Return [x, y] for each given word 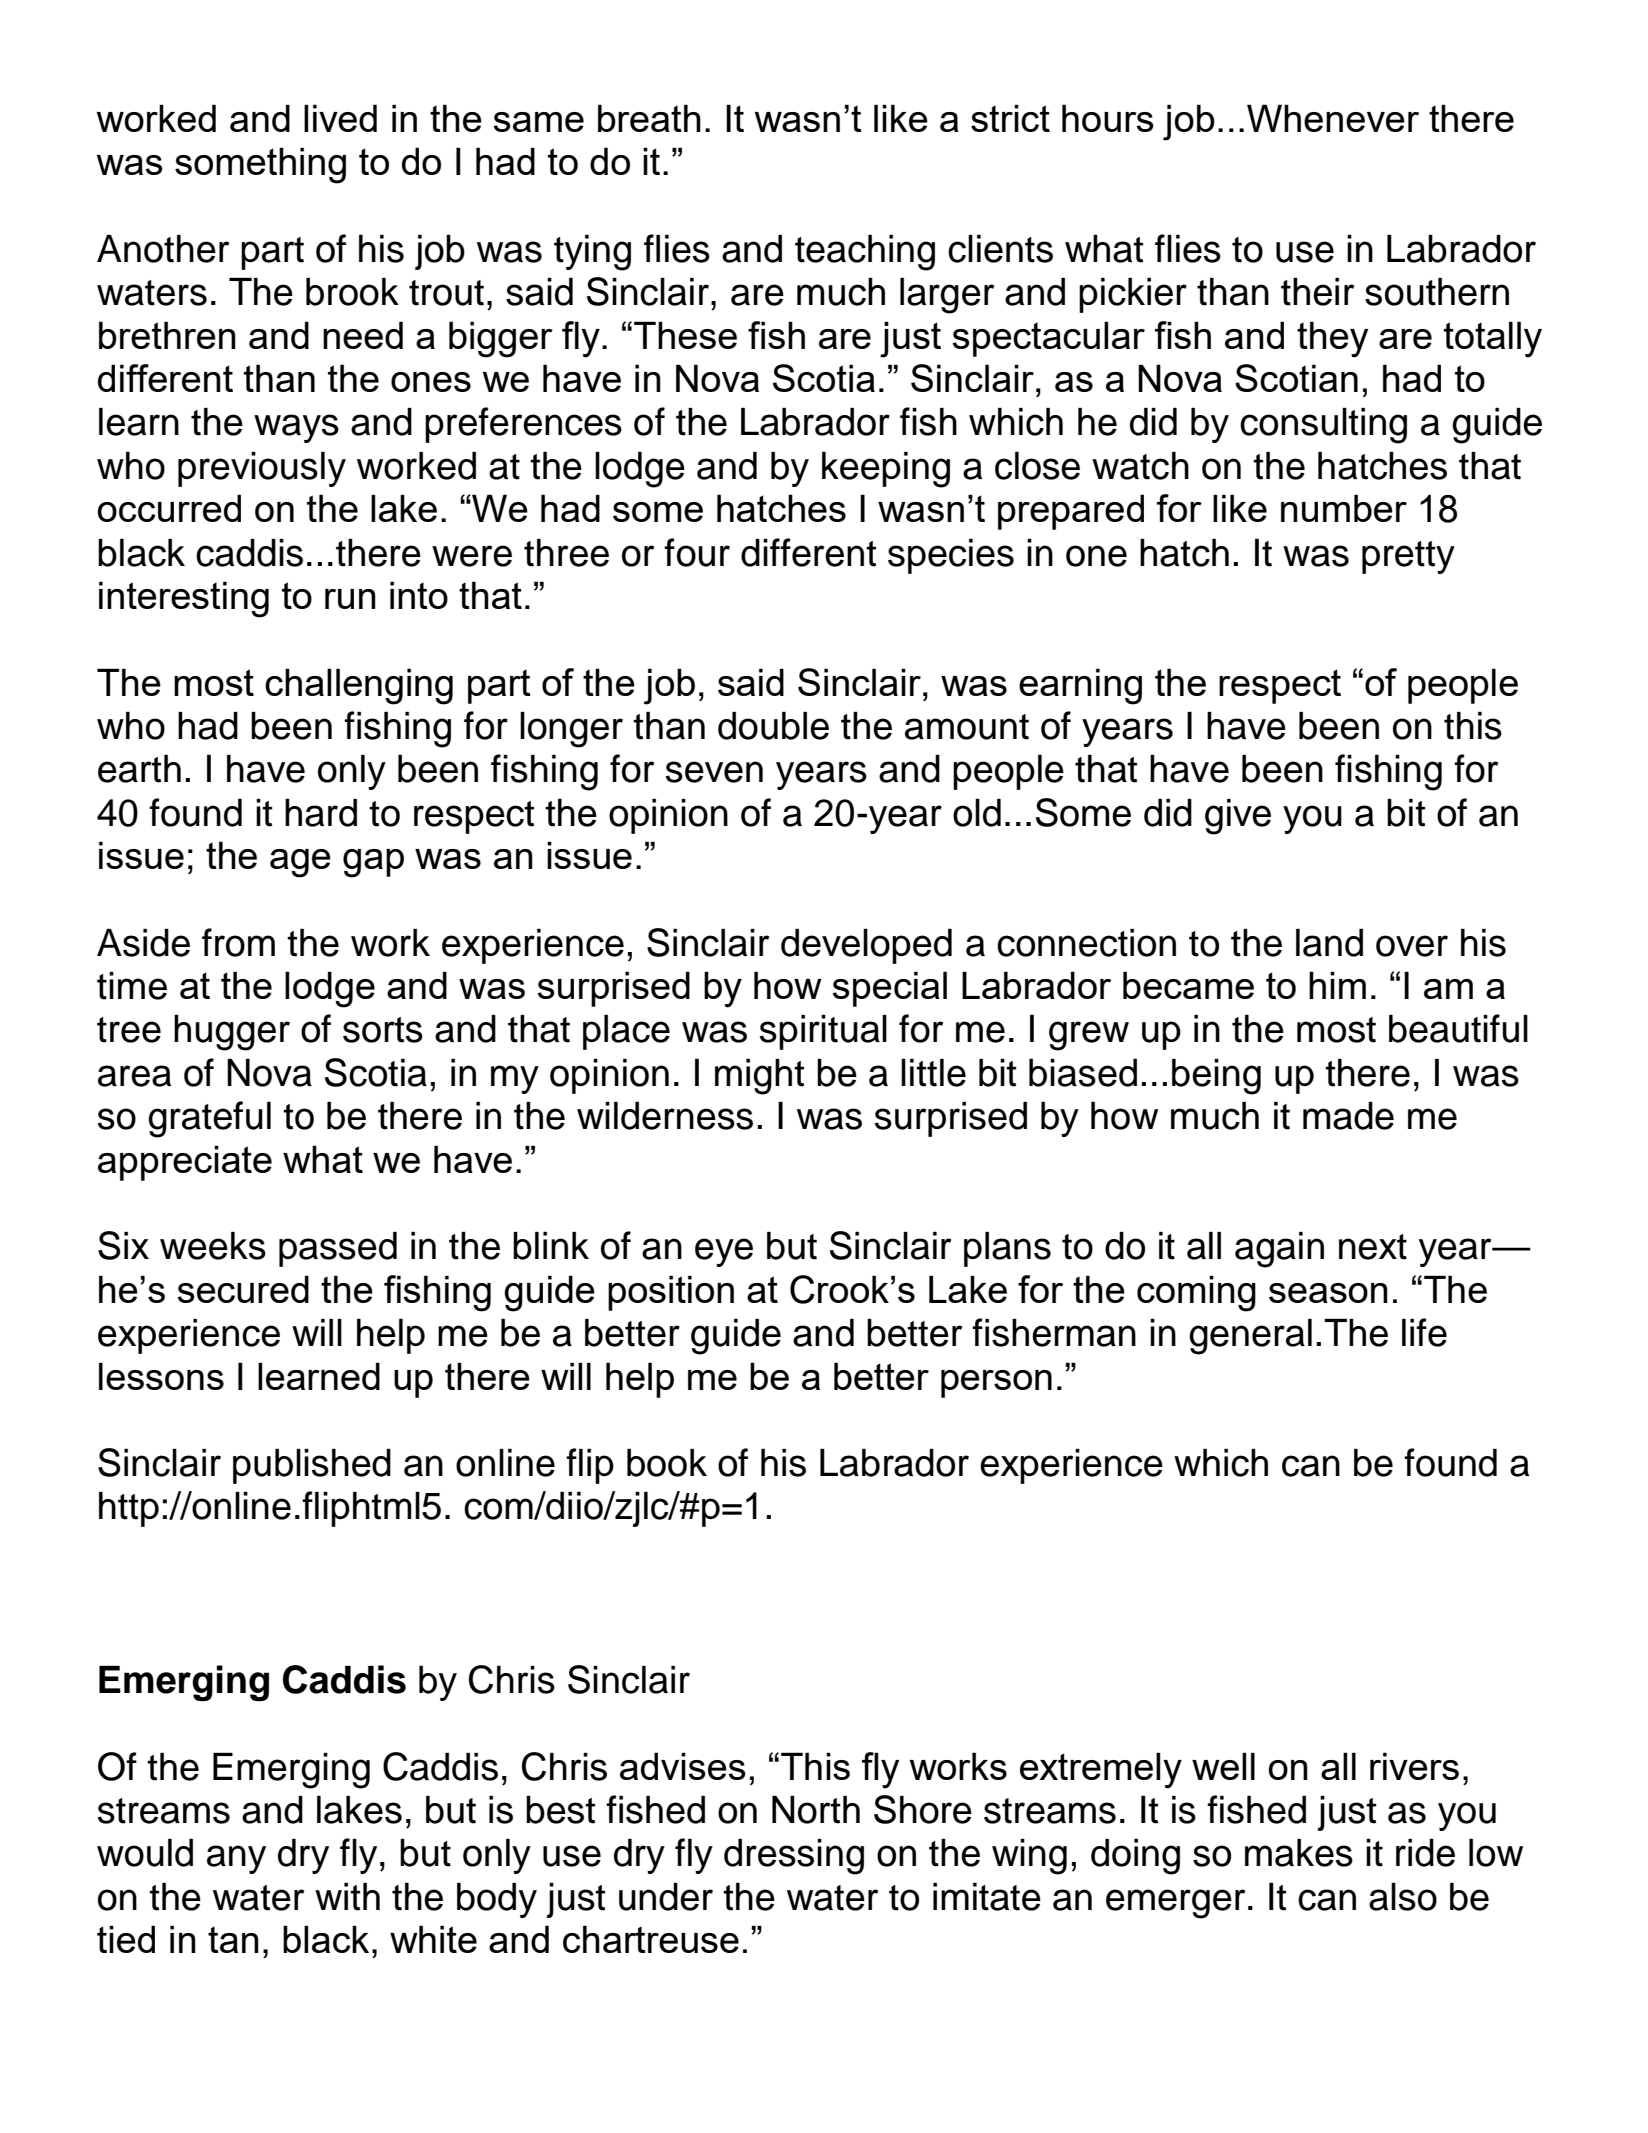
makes [1299, 1853]
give [1238, 817]
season [1328, 1293]
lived [340, 118]
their [1317, 292]
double [773, 726]
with [347, 1897]
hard [321, 813]
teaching [865, 253]
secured [243, 1289]
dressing [794, 1857]
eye [724, 1252]
